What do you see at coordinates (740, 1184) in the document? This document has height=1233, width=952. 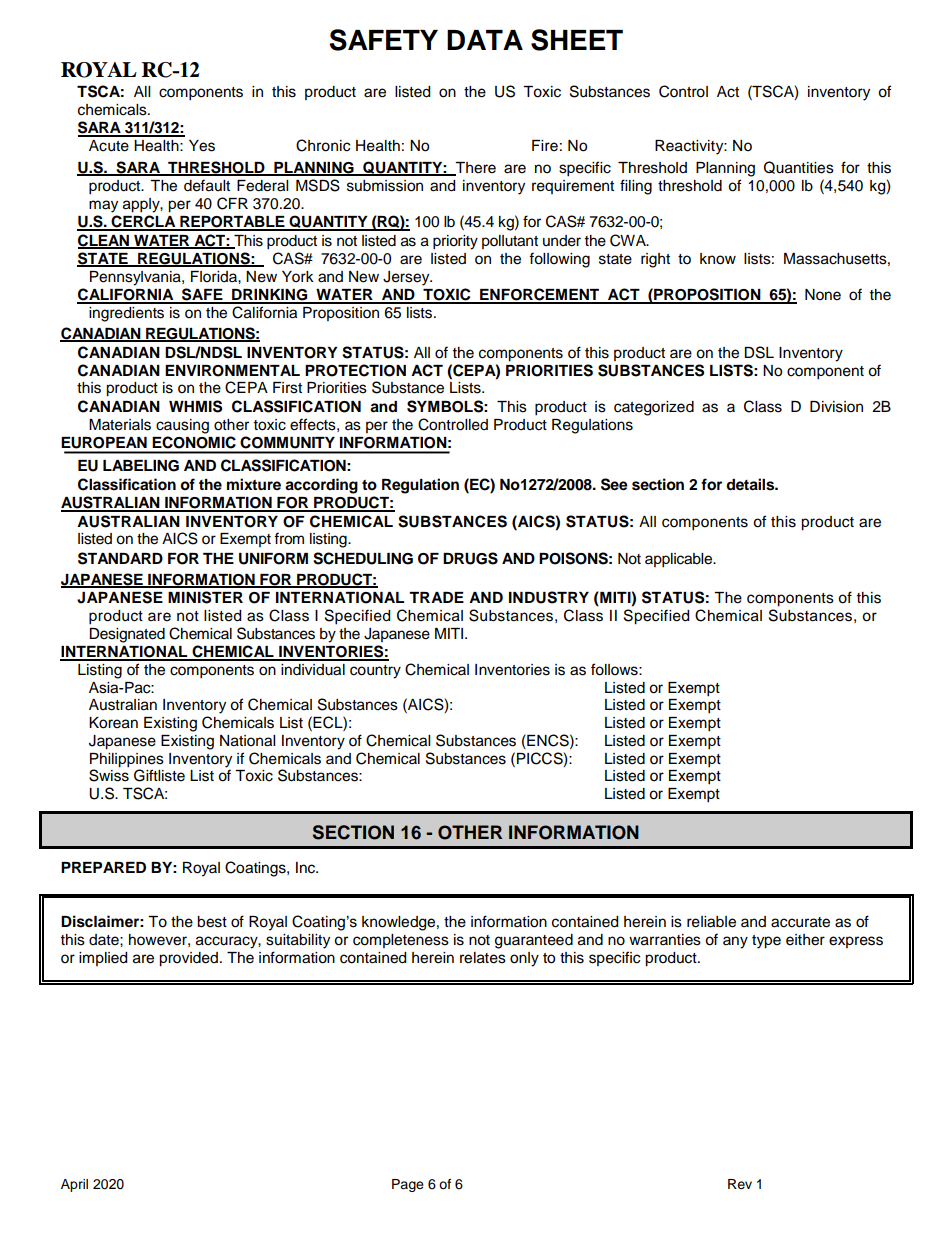 I see `Rev` at bounding box center [740, 1184].
